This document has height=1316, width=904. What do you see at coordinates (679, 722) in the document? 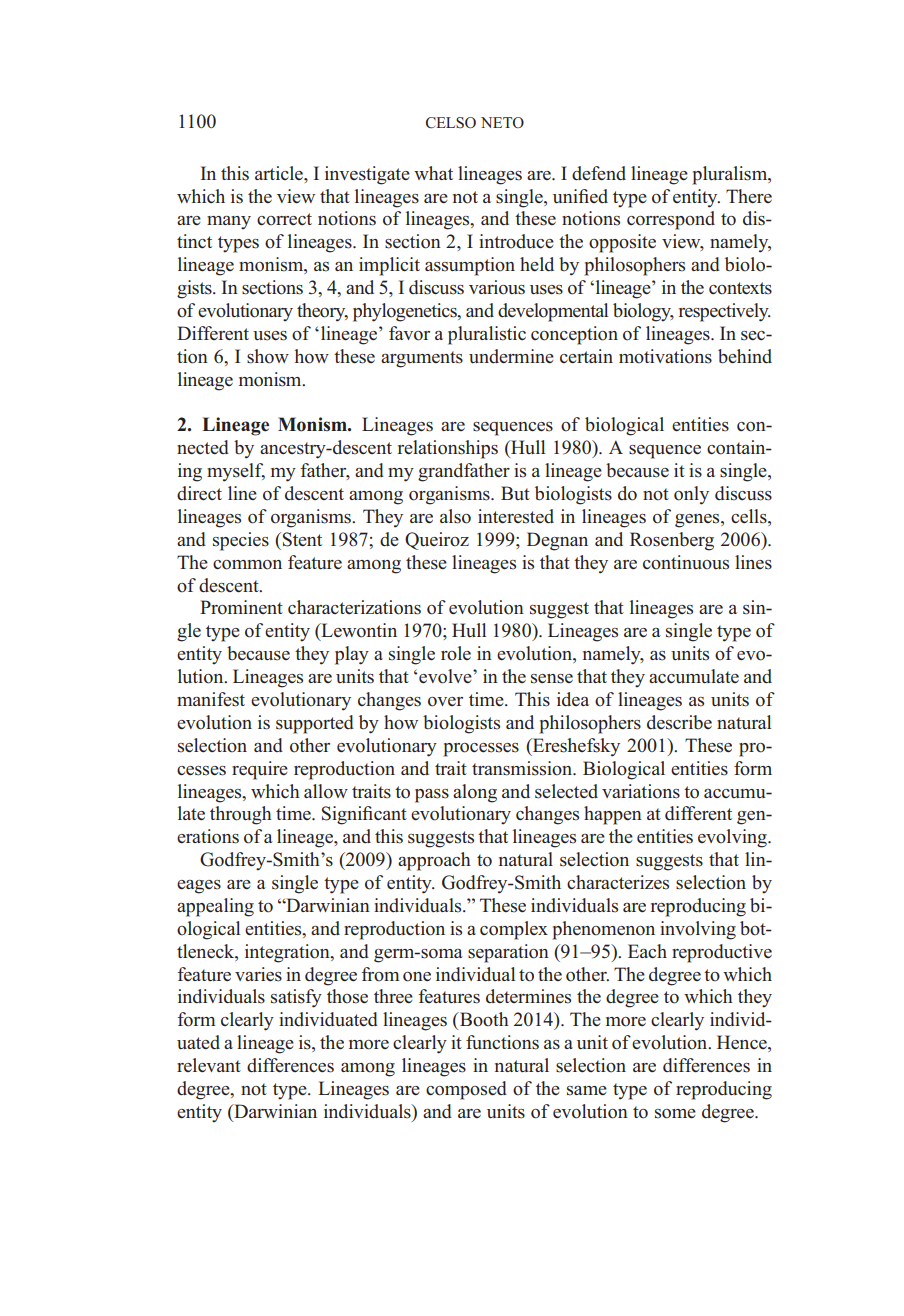
I see `describe` at bounding box center [679, 722].
